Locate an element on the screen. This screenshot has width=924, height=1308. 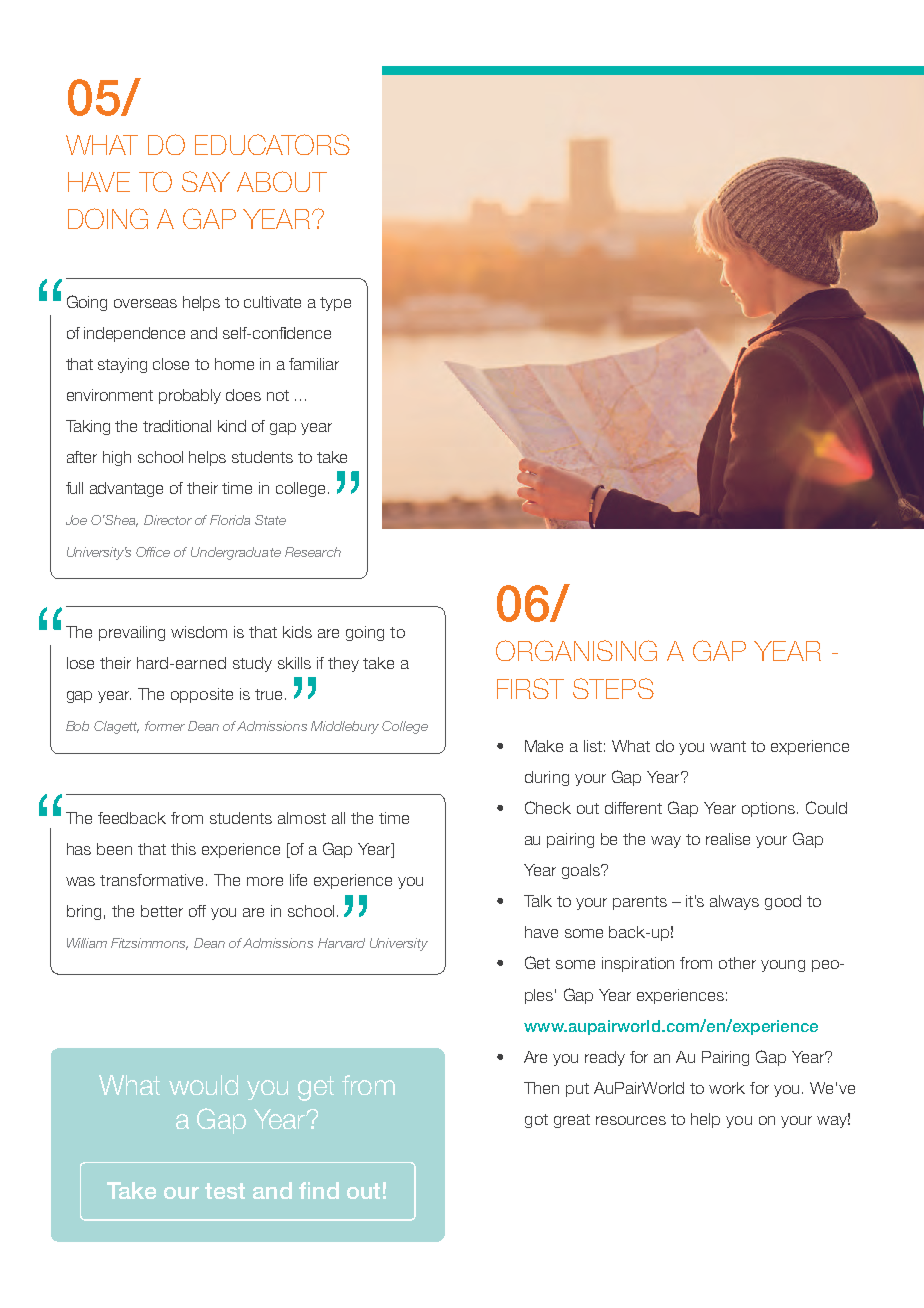
test is located at coordinates (225, 1191).
